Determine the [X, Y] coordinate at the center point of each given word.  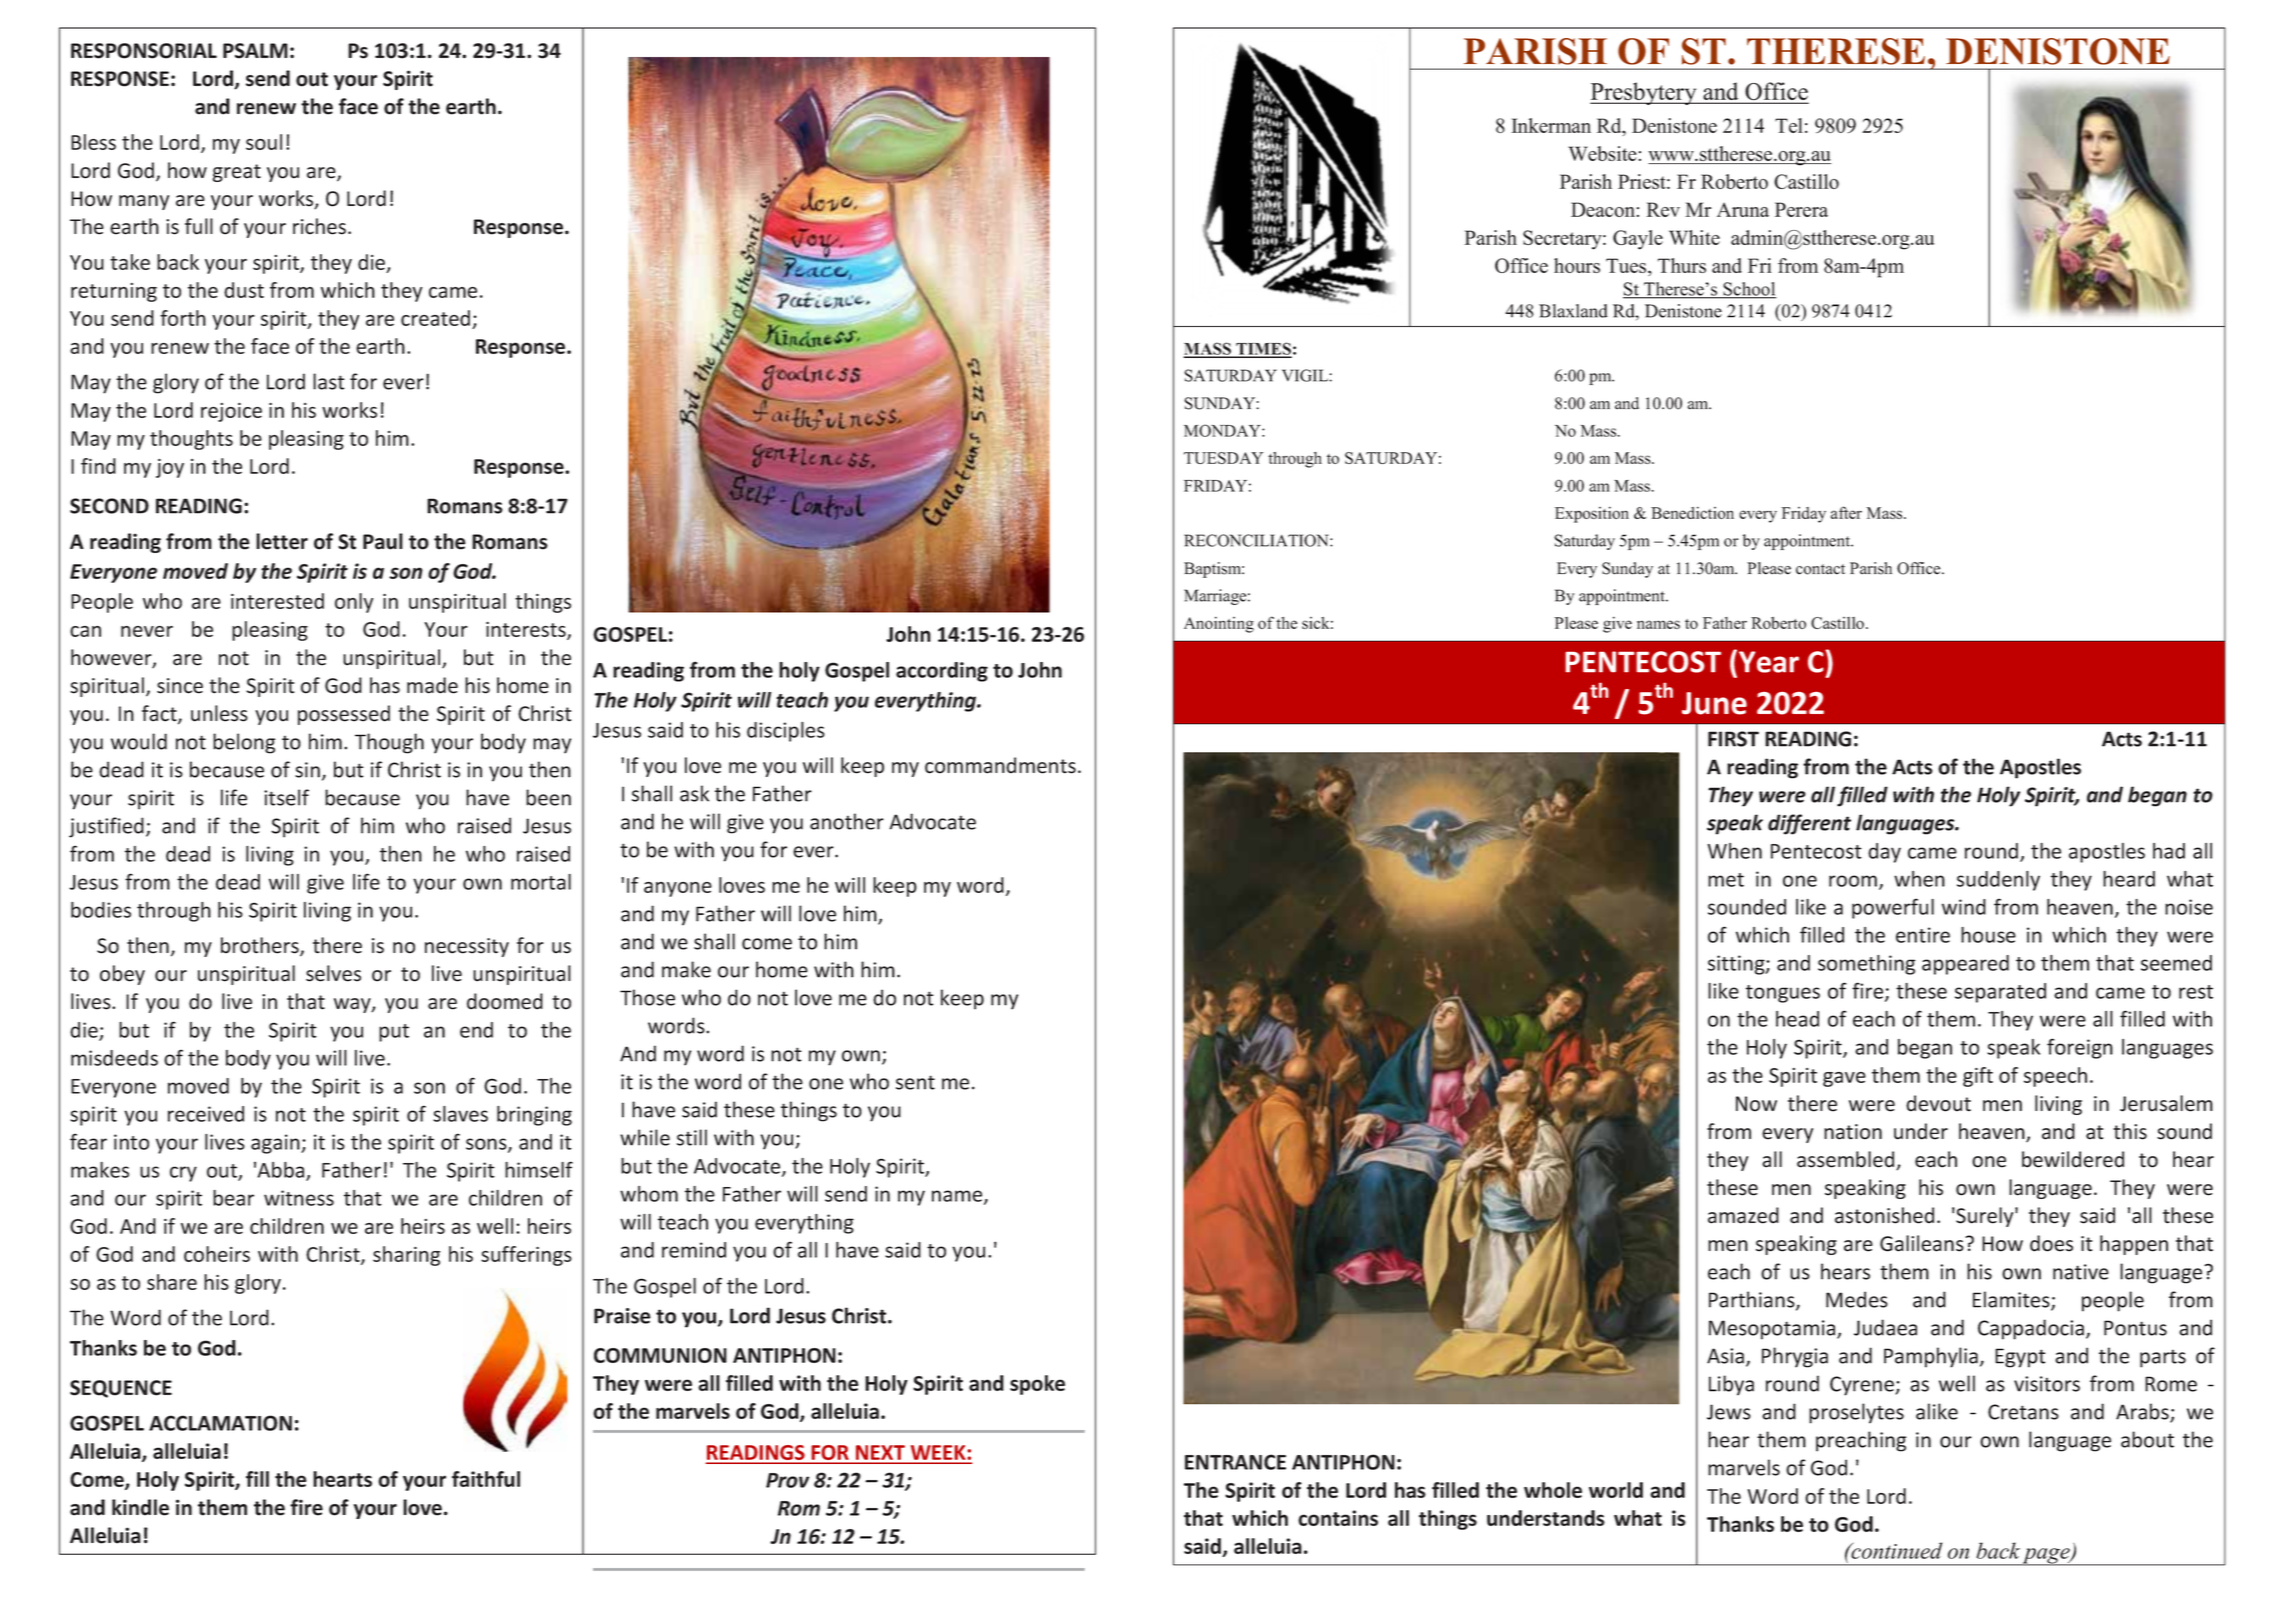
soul [264, 142]
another [847, 821]
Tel [1789, 125]
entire [1923, 935]
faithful [486, 1479]
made [432, 685]
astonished [1884, 1215]
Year [1769, 662]
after [1846, 512]
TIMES [1263, 349]
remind [694, 1250]
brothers [261, 946]
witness [299, 1198]
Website [1602, 153]
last [329, 381]
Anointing [1219, 625]
